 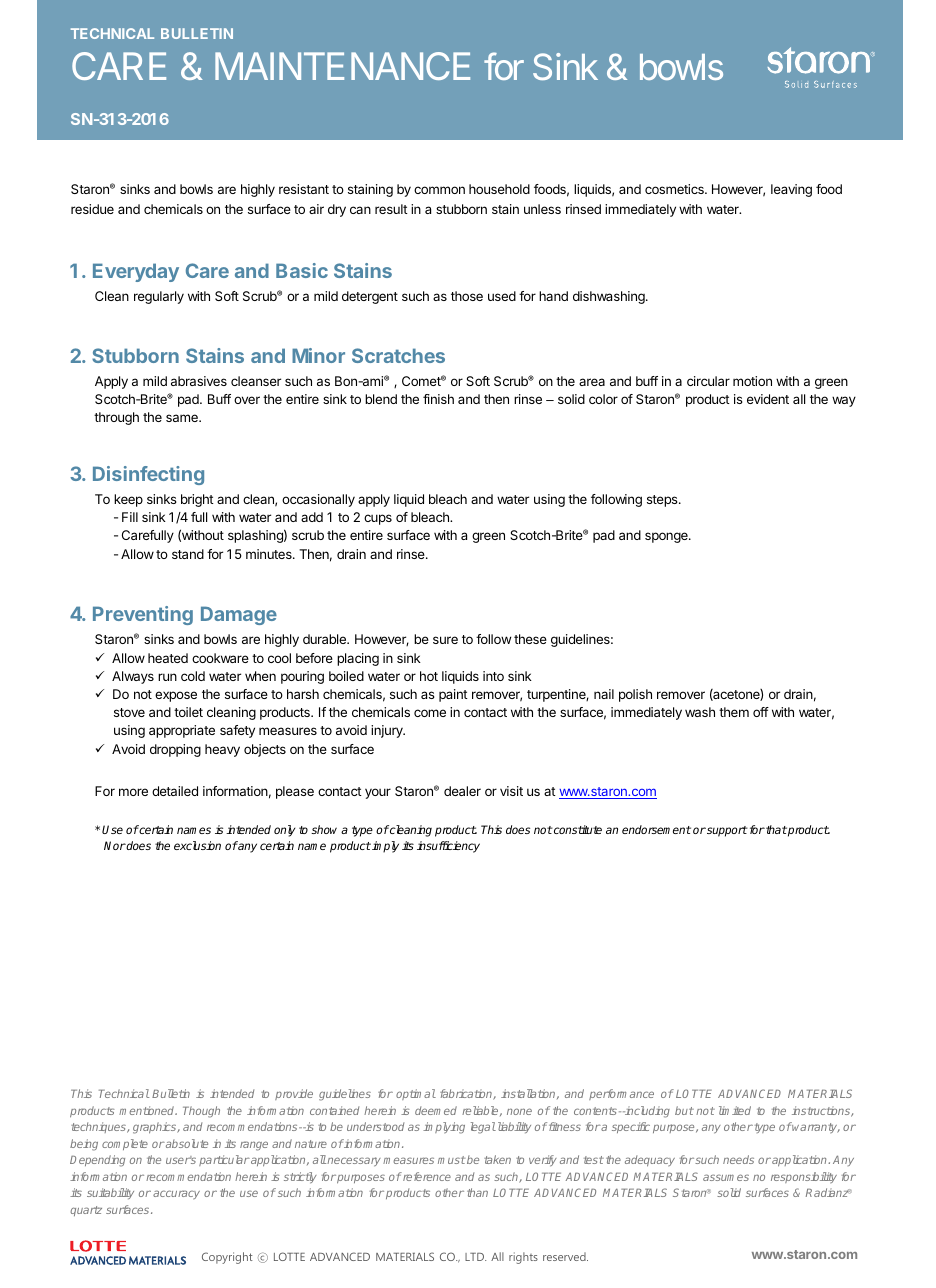 What do you see at coordinates (438, 399) in the screenshot?
I see `finish` at bounding box center [438, 399].
